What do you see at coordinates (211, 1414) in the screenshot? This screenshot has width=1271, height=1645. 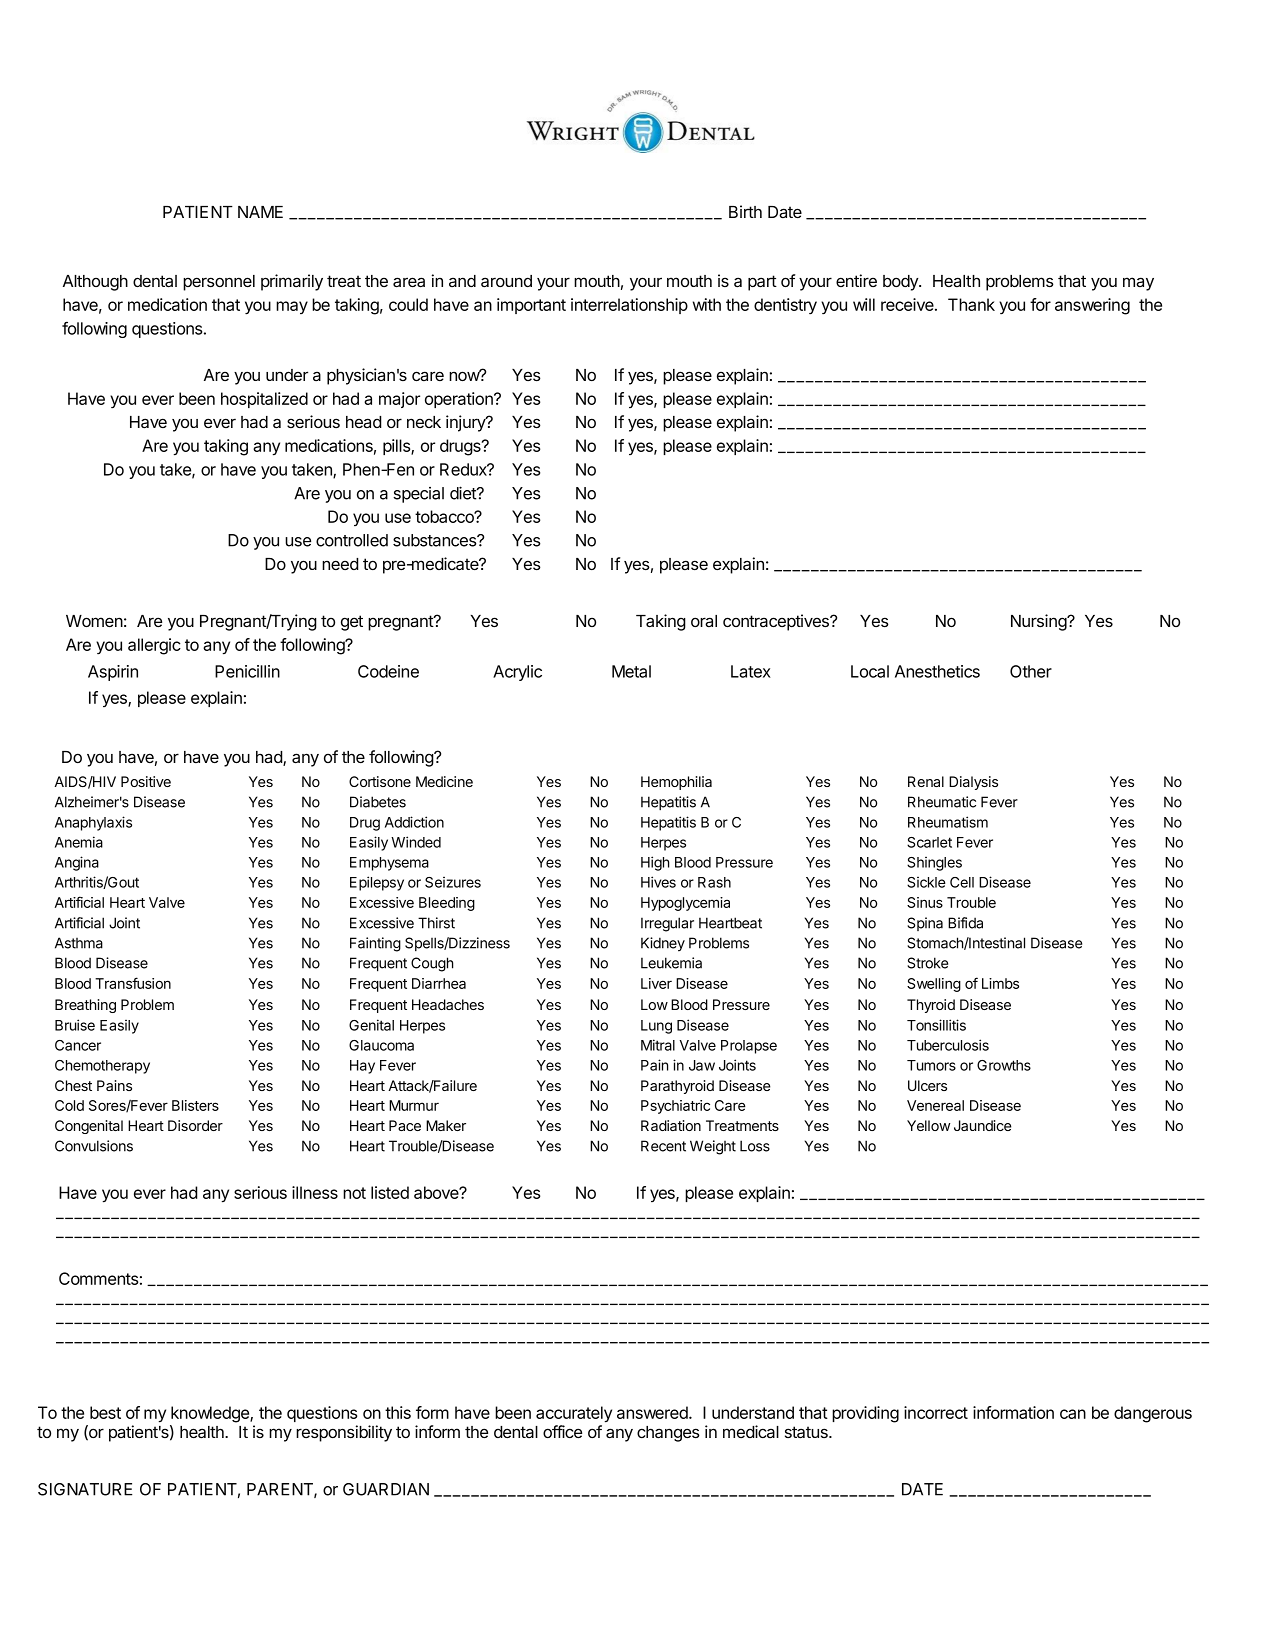 I see `knowledge` at bounding box center [211, 1414].
